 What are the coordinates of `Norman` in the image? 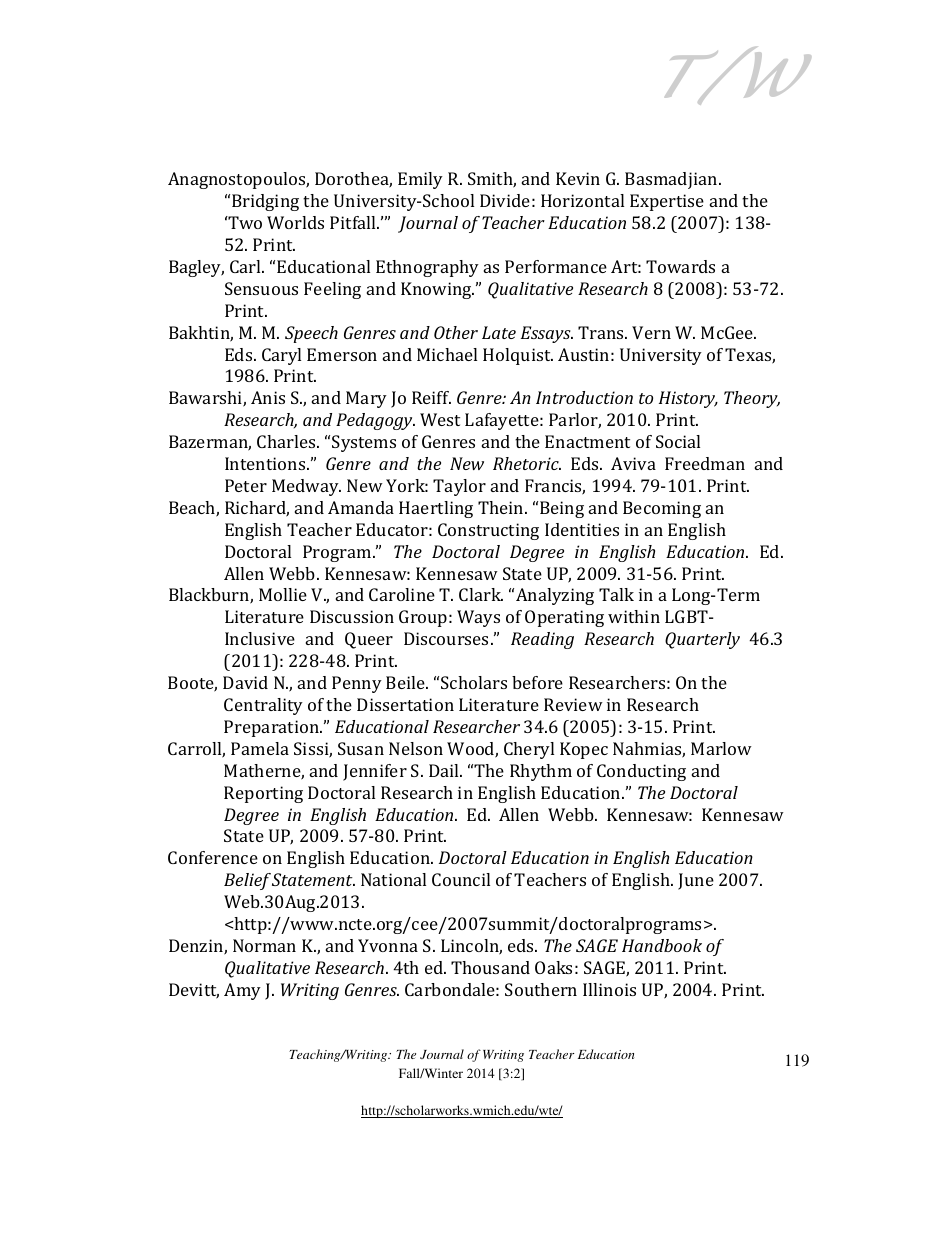 It's located at (264, 945).
